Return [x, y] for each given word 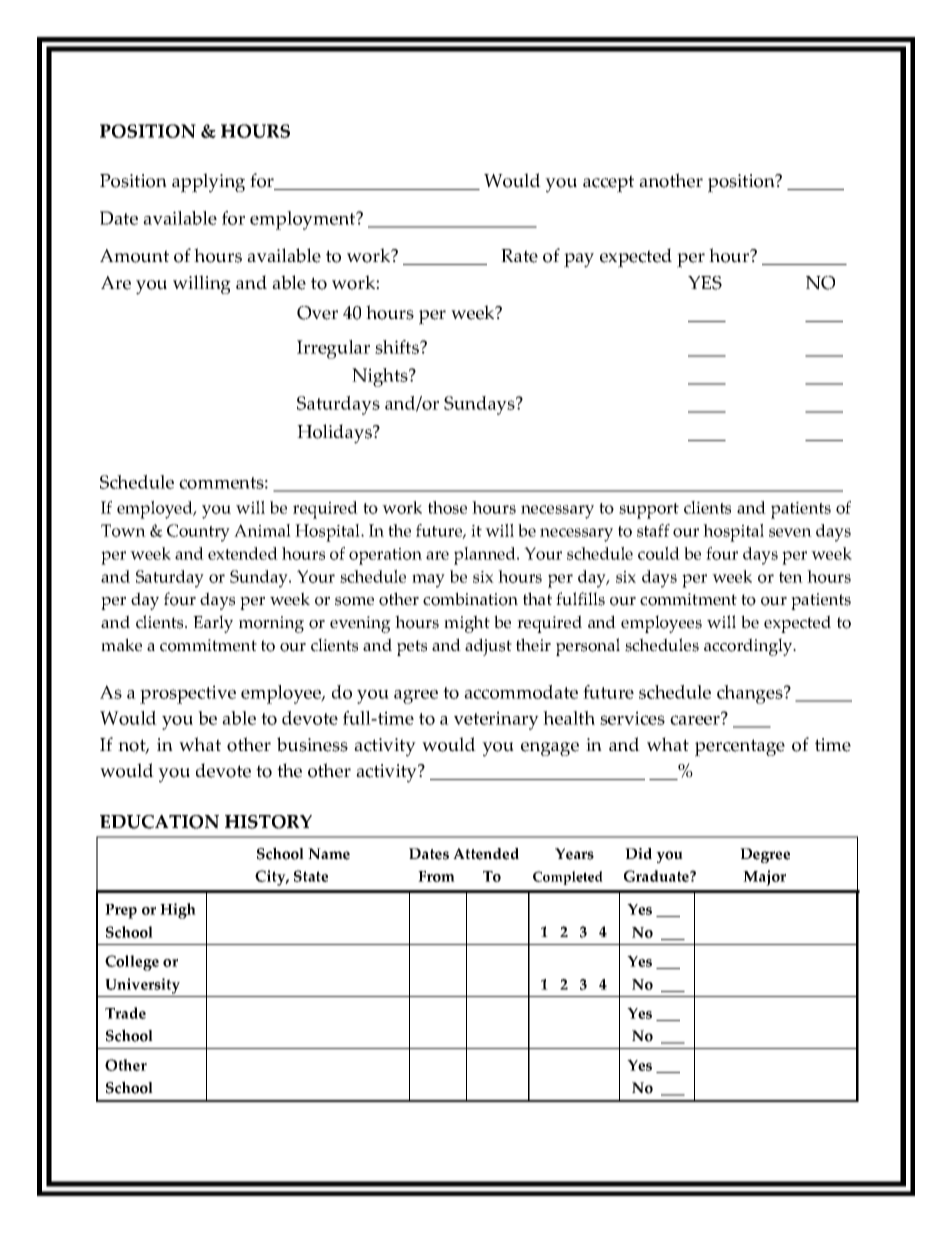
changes [751, 694]
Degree [765, 855]
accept [608, 184]
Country [198, 533]
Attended [486, 854]
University [142, 986]
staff [653, 530]
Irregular [333, 349]
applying [208, 183]
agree [416, 696]
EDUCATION [159, 822]
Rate [519, 256]
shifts [398, 347]
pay [579, 260]
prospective [188, 694]
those [447, 507]
